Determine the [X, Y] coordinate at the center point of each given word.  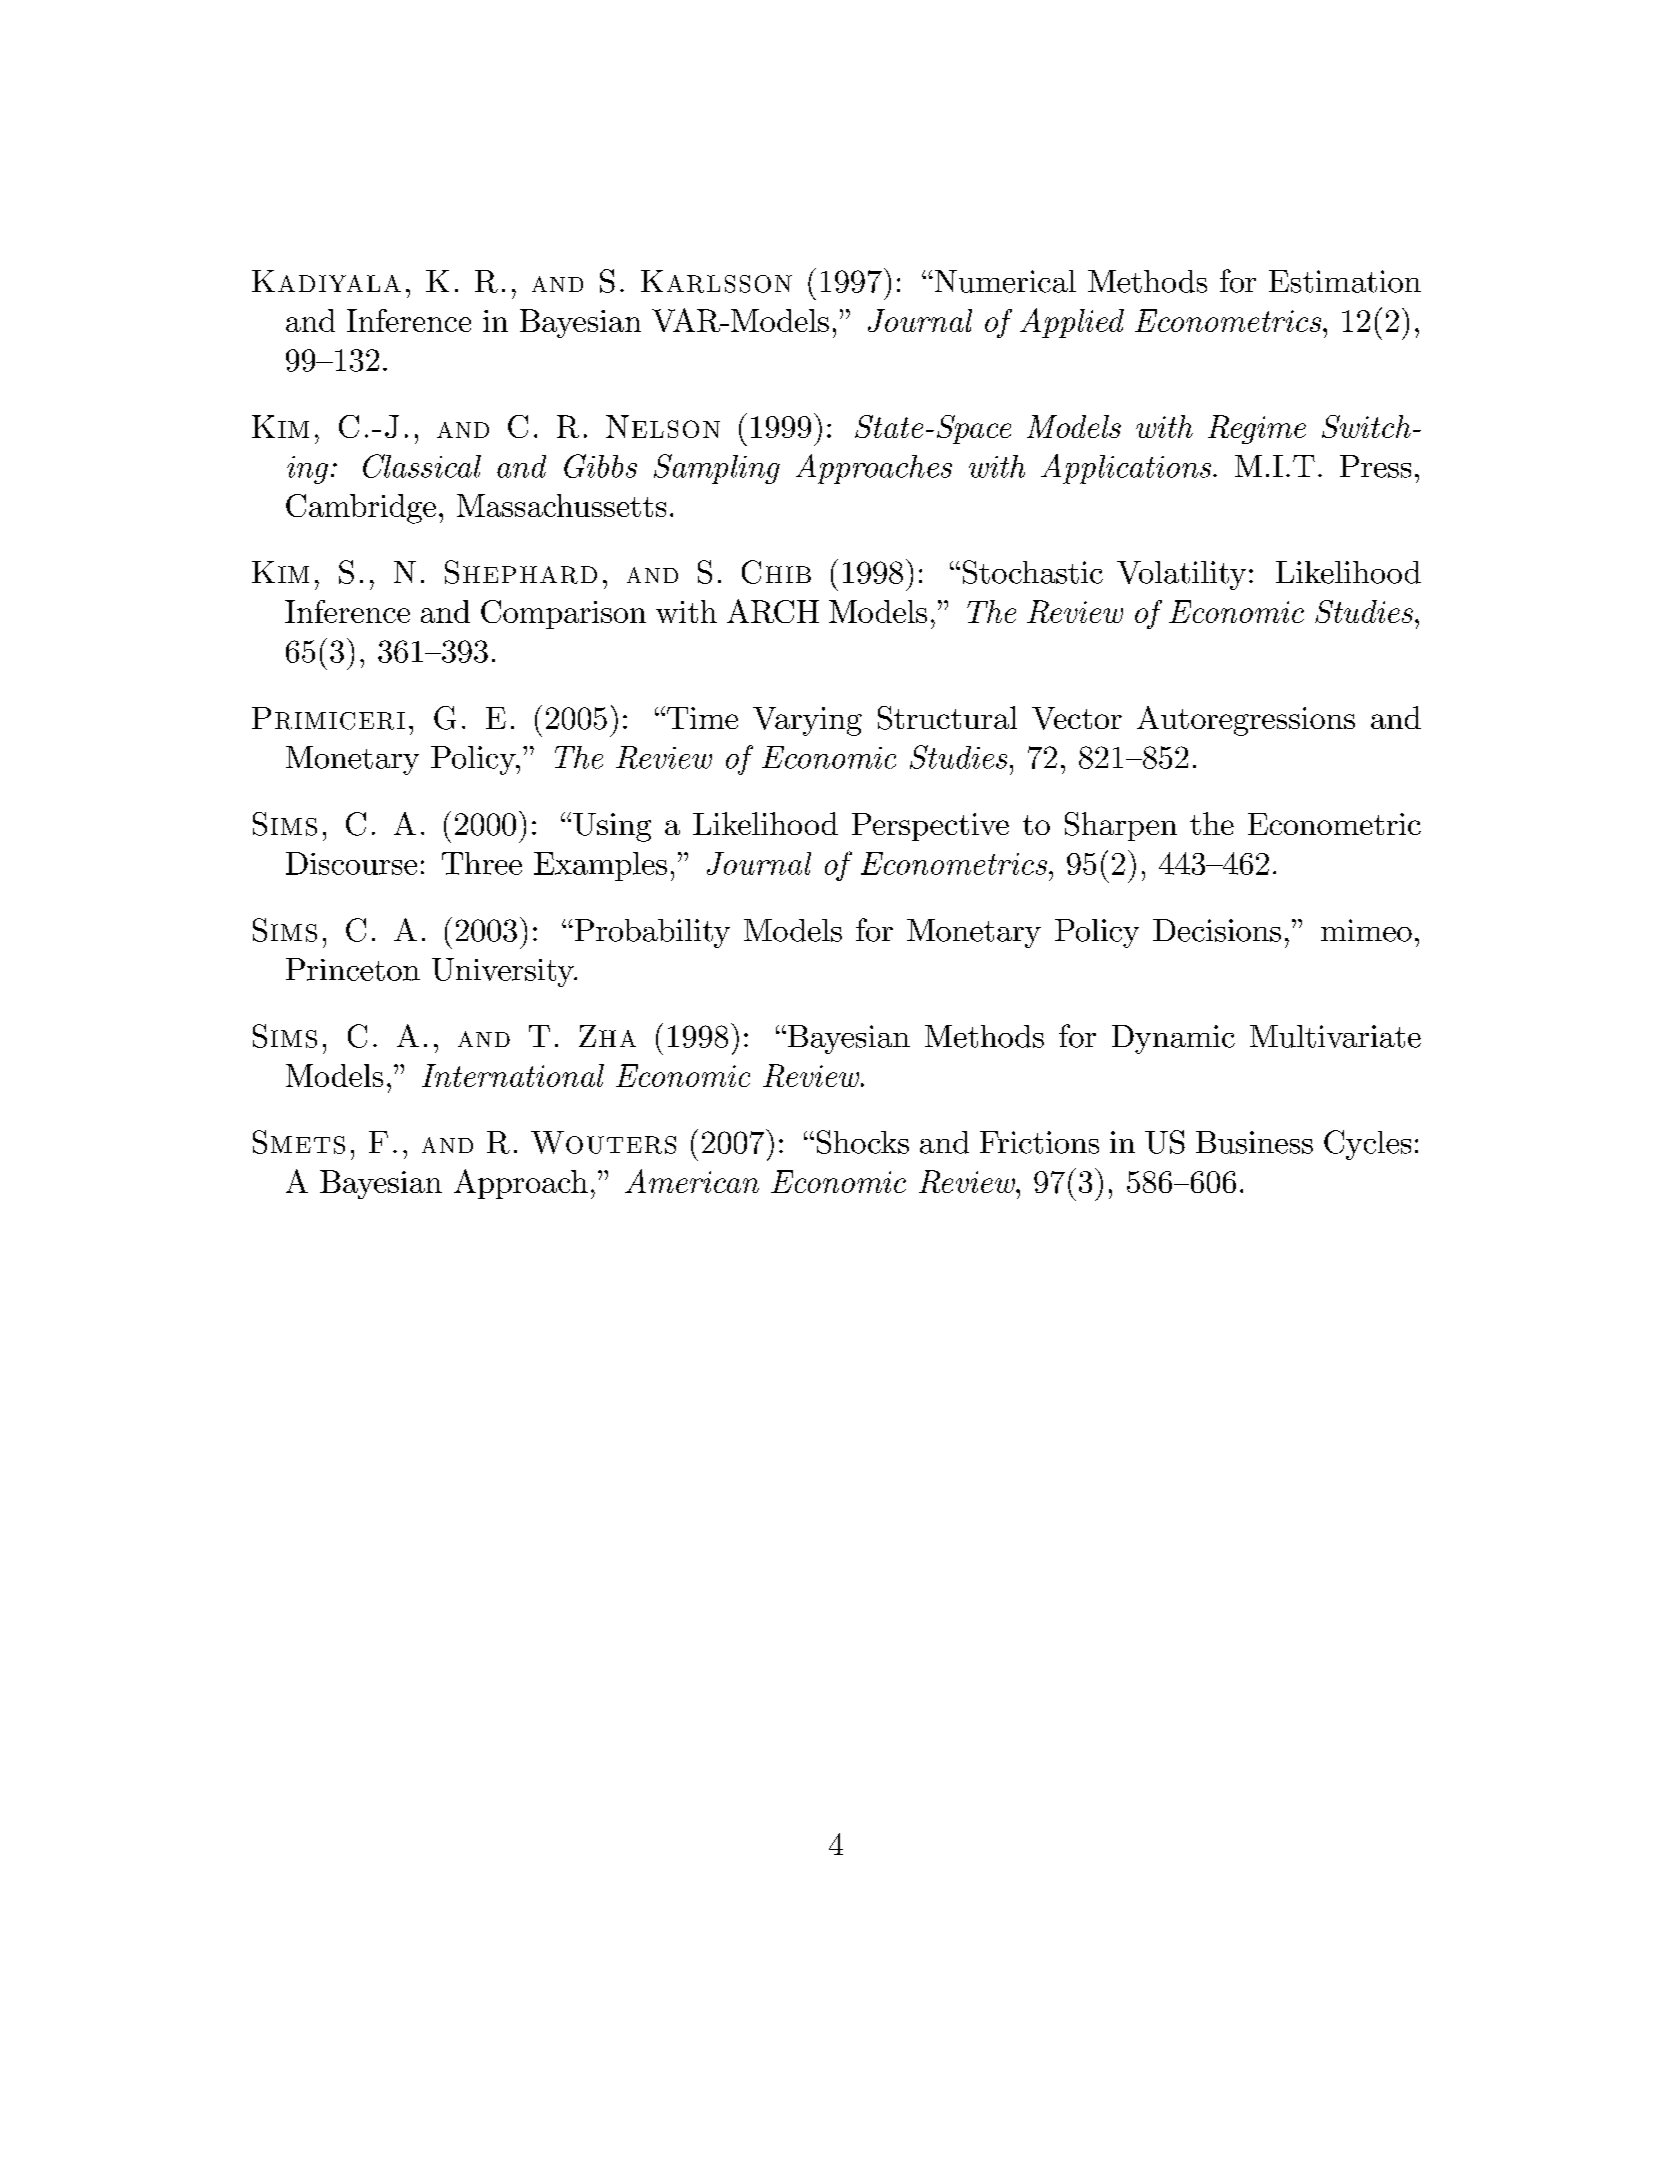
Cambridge [361, 509]
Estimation [1345, 281]
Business [1254, 1142]
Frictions [1039, 1142]
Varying [807, 721]
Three [482, 863]
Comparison [563, 614]
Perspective [930, 827]
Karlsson [716, 281]
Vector [1077, 718]
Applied [1072, 323]
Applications [1127, 469]
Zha [607, 1036]
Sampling [717, 469]
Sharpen [1121, 826]
